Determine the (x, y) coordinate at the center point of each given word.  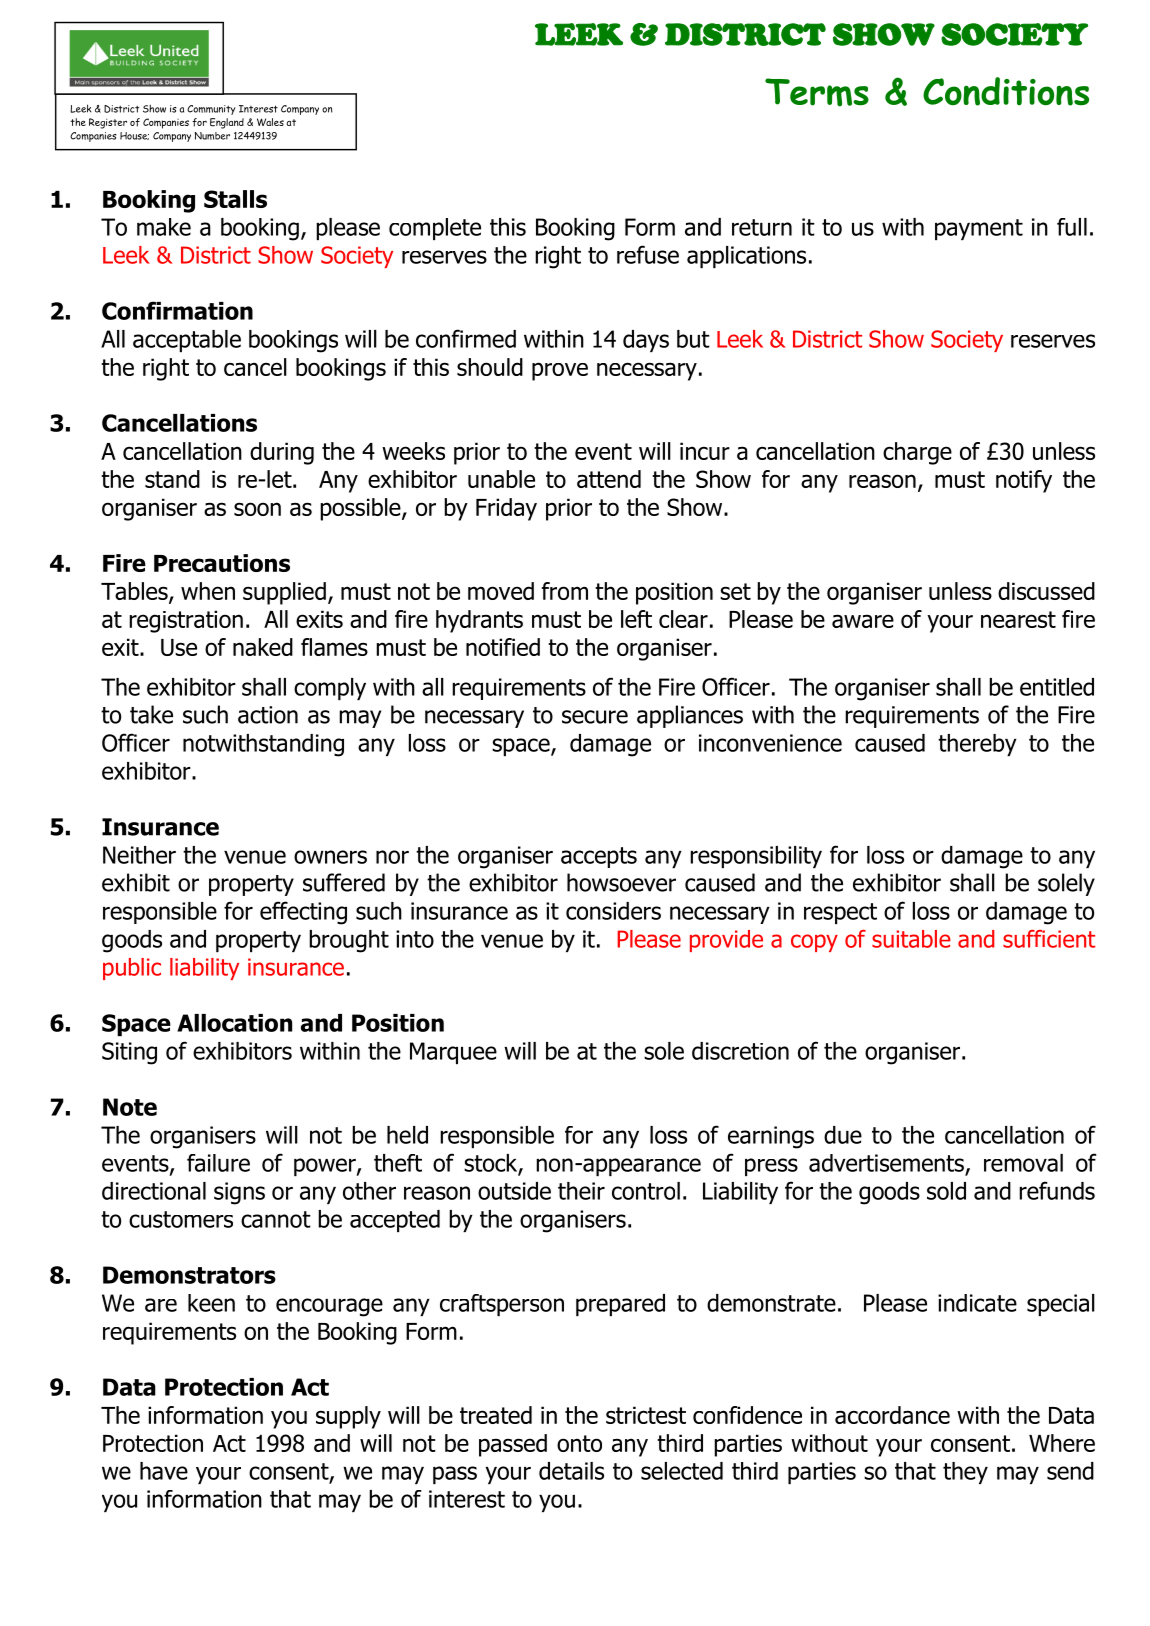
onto (579, 1443)
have (164, 1471)
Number (212, 136)
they (965, 1473)
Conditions (1006, 91)
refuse (648, 254)
